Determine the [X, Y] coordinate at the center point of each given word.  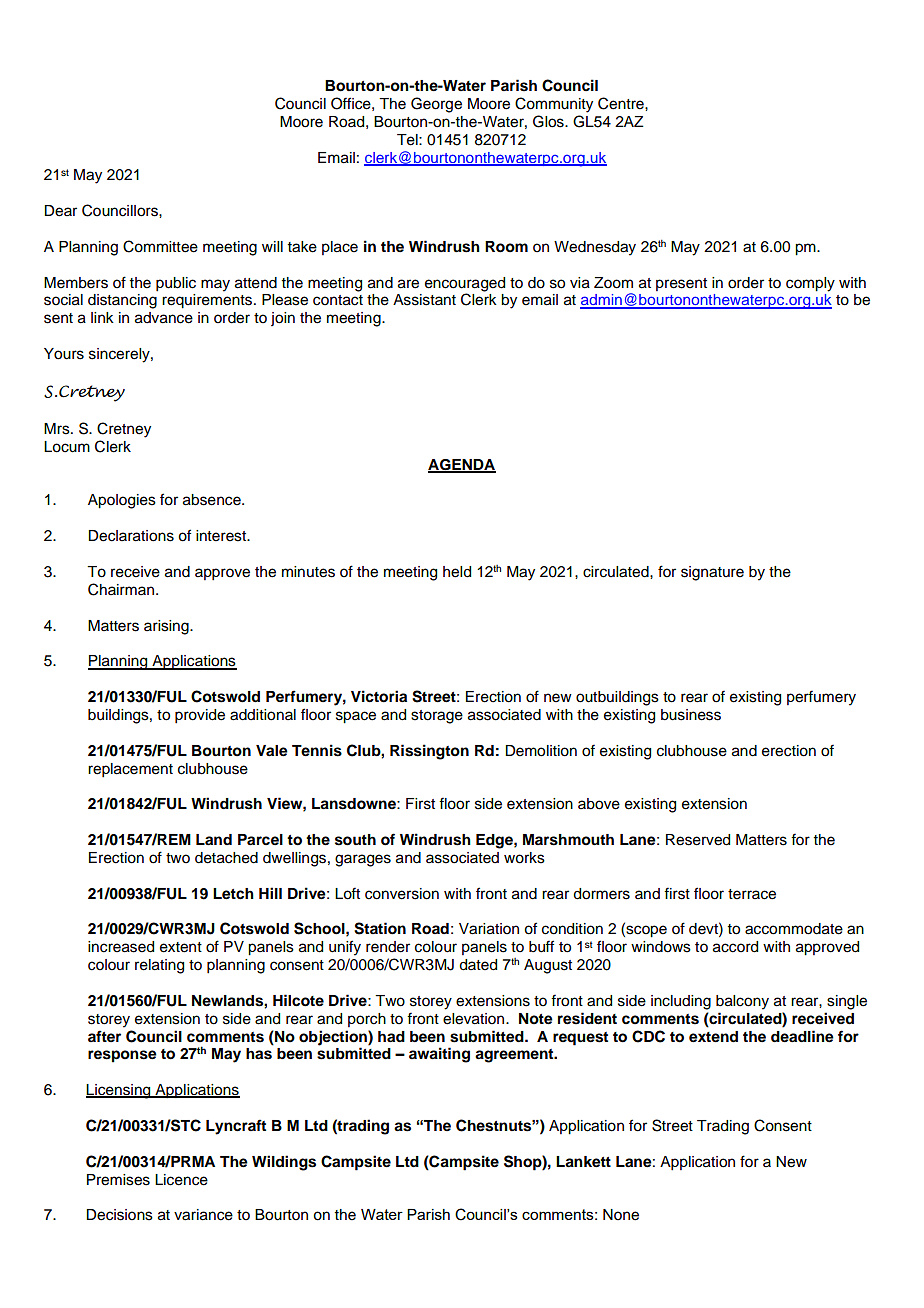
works [524, 858]
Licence [181, 1180]
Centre [622, 103]
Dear [60, 211]
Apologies [122, 501]
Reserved [698, 840]
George [436, 105]
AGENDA [462, 466]
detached [226, 858]
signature [712, 573]
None [621, 1215]
